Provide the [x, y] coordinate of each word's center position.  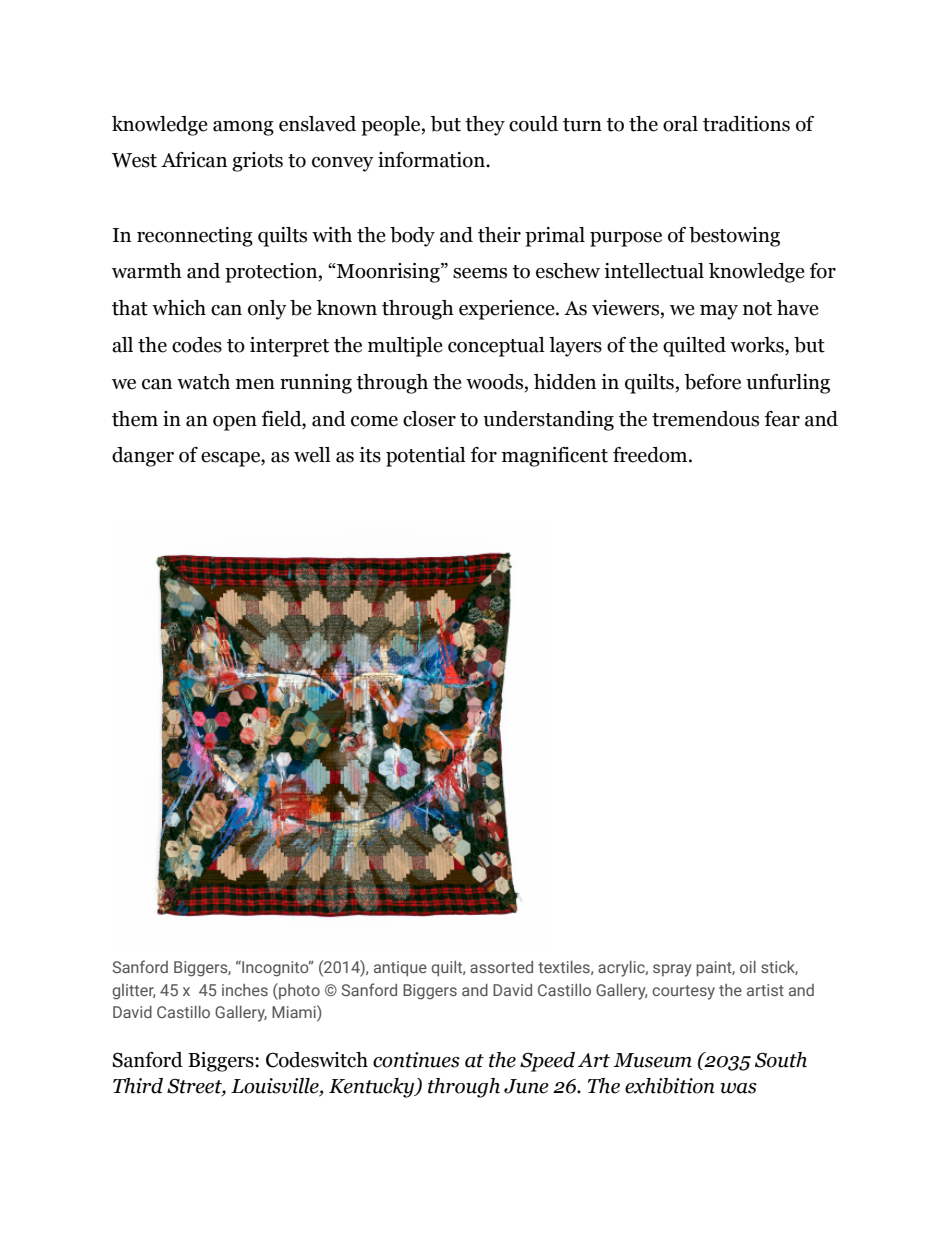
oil [748, 967]
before [713, 382]
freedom [651, 455]
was [739, 1088]
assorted [501, 967]
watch [203, 382]
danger [143, 457]
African [194, 160]
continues [416, 1060]
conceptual [496, 347]
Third [138, 1086]
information [432, 160]
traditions [746, 124]
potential [426, 457]
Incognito [275, 969]
